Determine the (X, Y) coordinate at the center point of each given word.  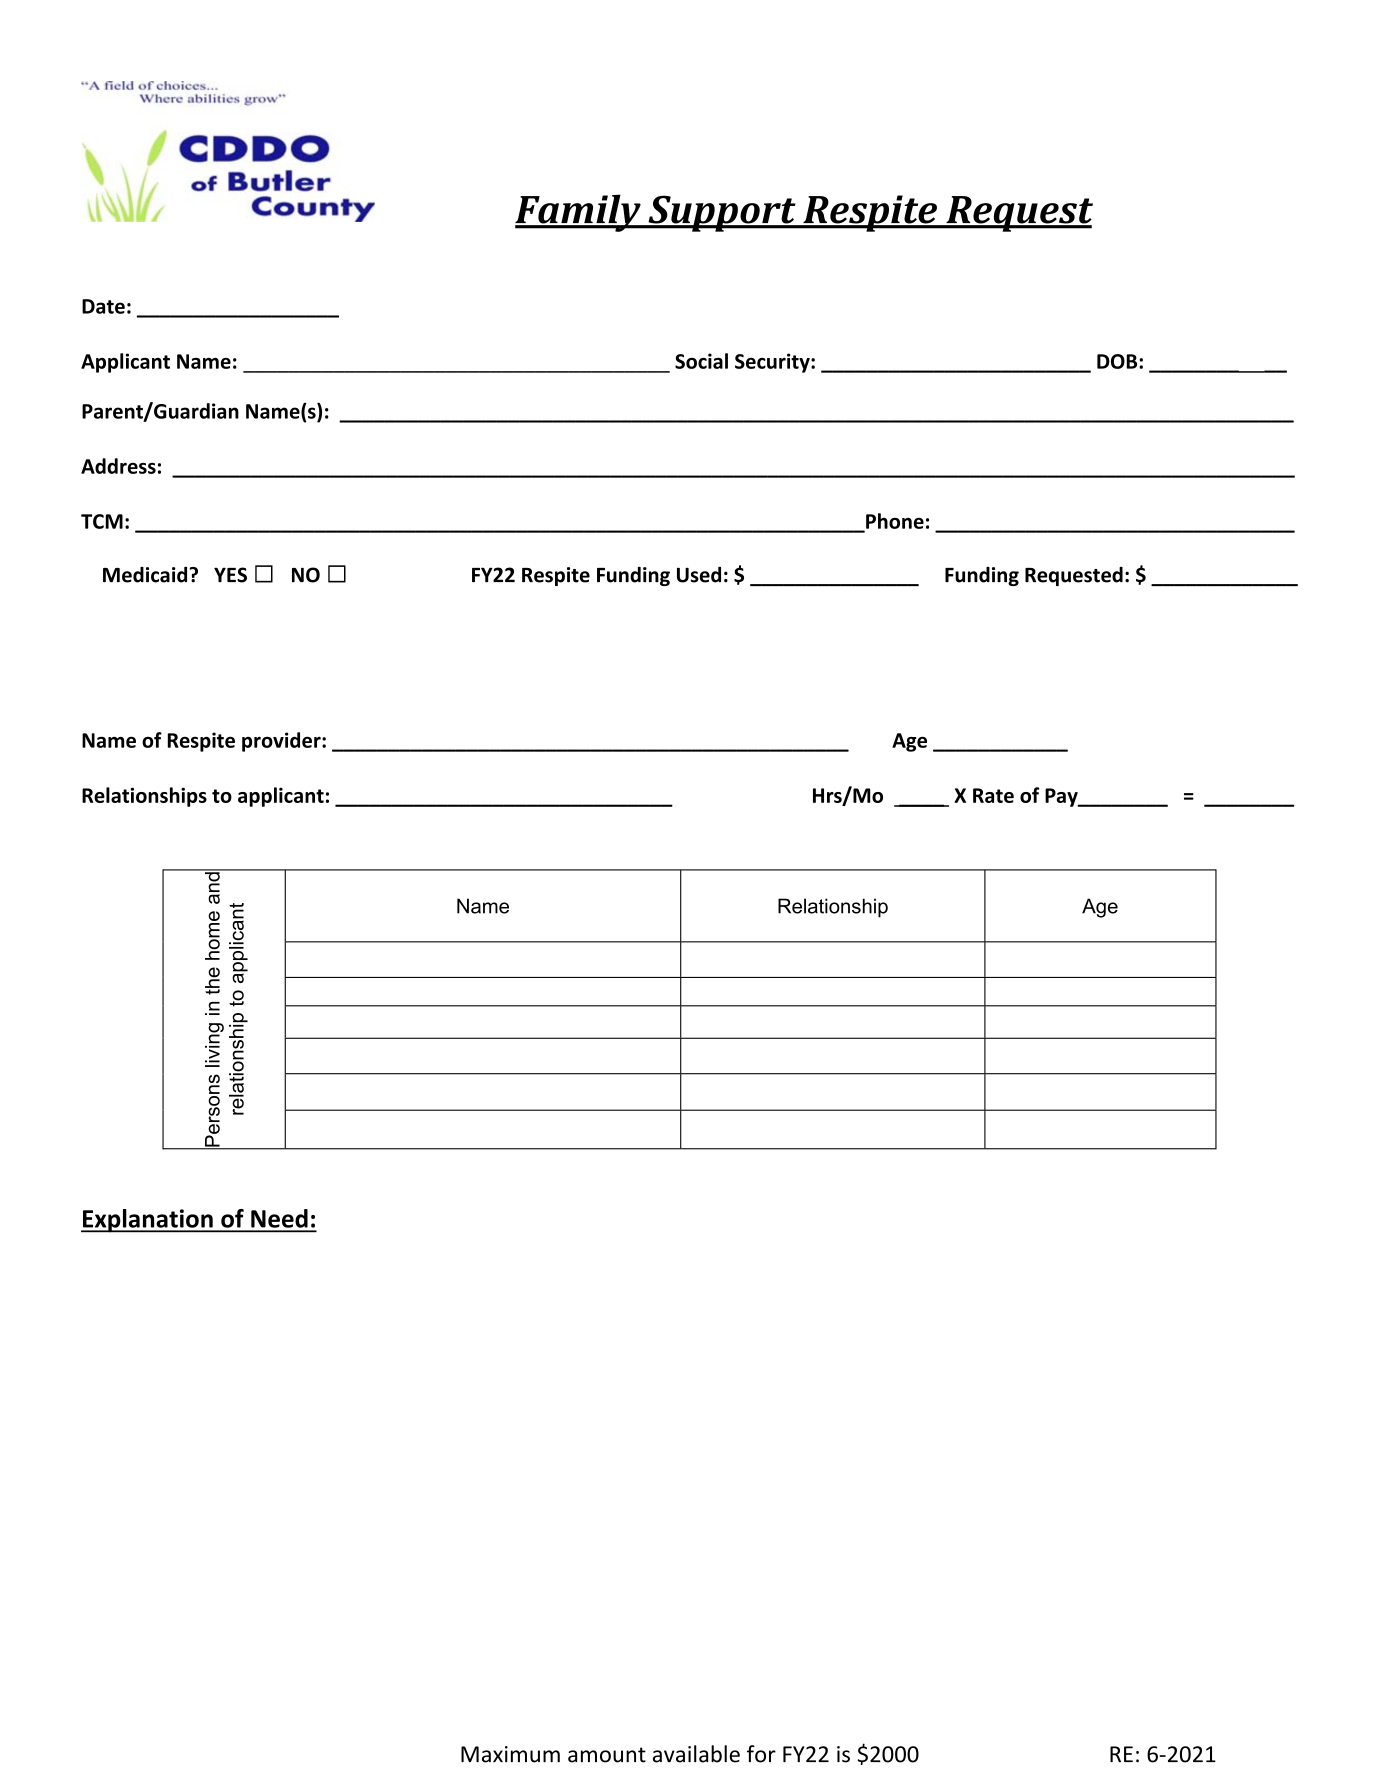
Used (699, 575)
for (761, 1754)
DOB (1118, 361)
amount (607, 1755)
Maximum (510, 1754)
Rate (993, 795)
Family (579, 213)
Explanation (148, 1221)
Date (103, 306)
